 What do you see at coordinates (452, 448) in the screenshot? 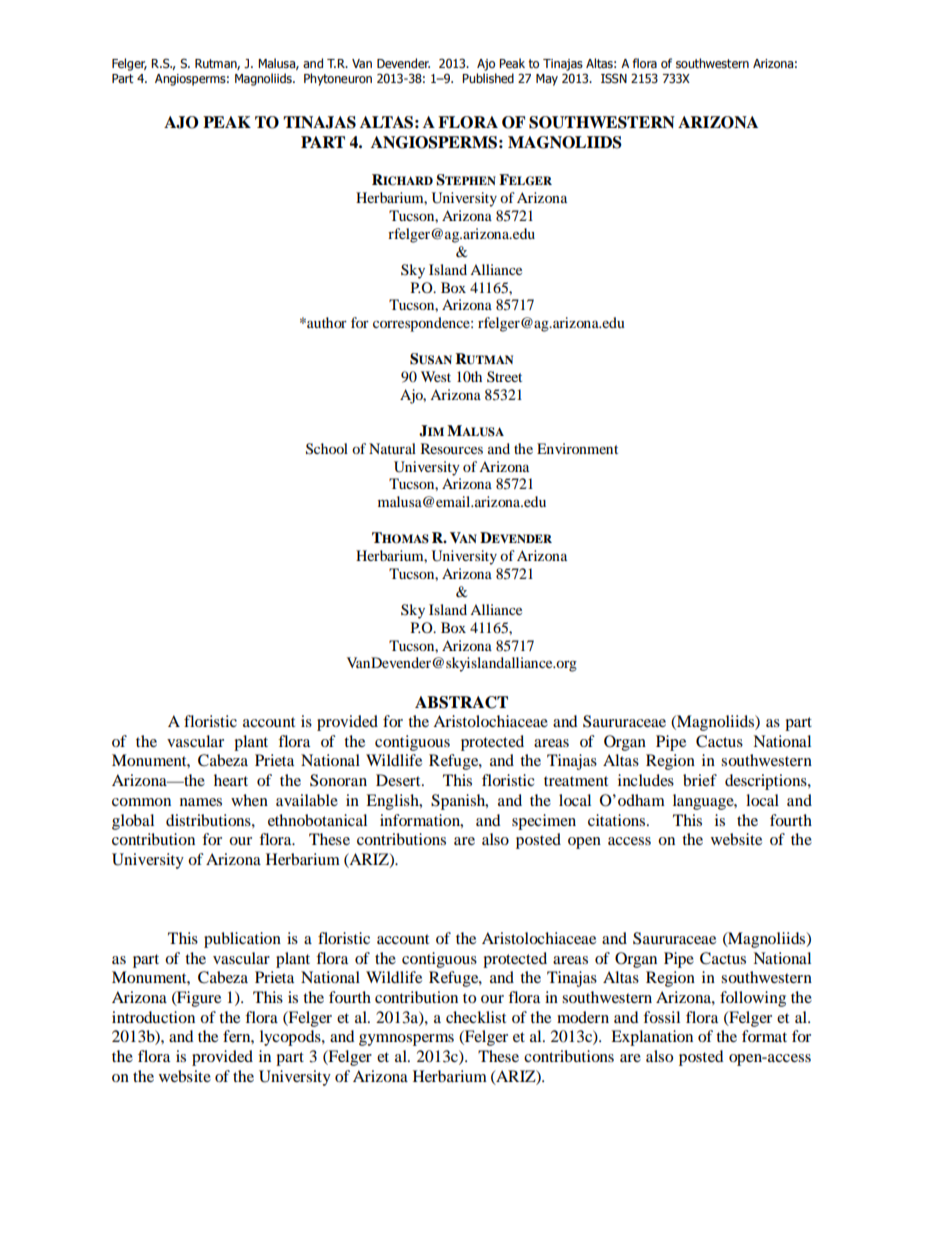
I see `Resources` at bounding box center [452, 448].
